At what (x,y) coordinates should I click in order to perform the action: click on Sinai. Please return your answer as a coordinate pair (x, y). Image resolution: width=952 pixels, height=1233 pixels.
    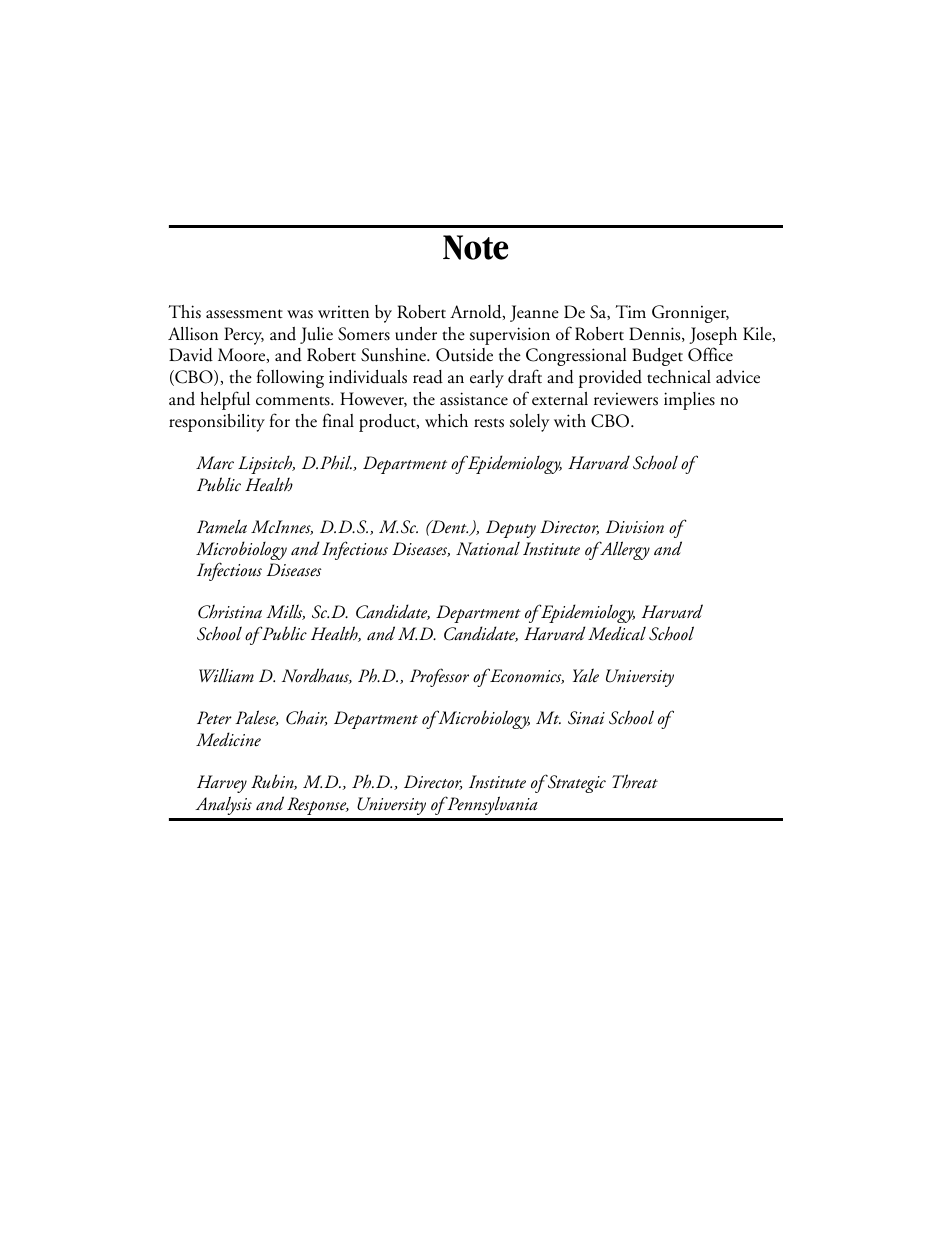
    Looking at the image, I should click on (586, 718).
